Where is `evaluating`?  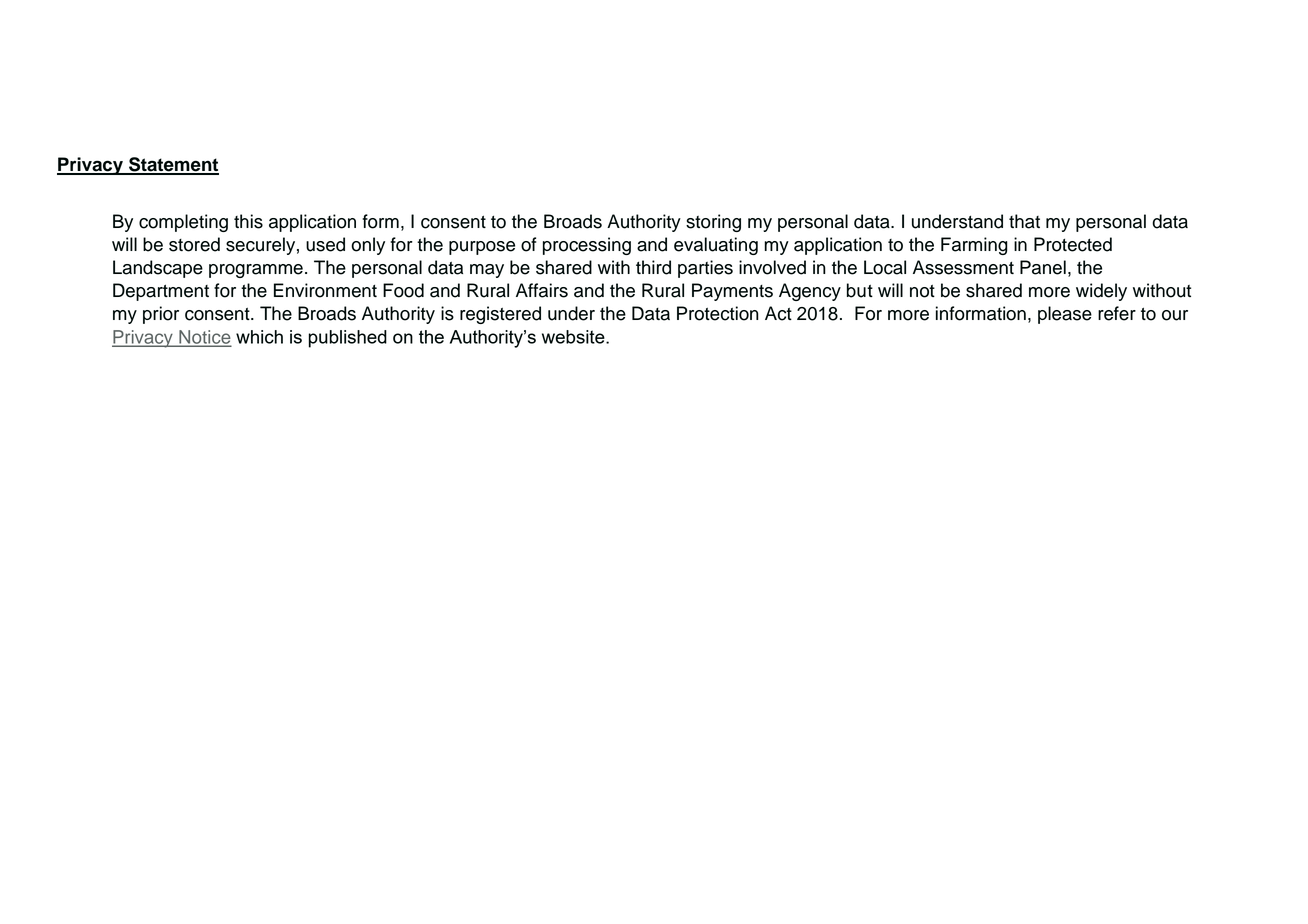
evaluating is located at coordinates (716, 246).
